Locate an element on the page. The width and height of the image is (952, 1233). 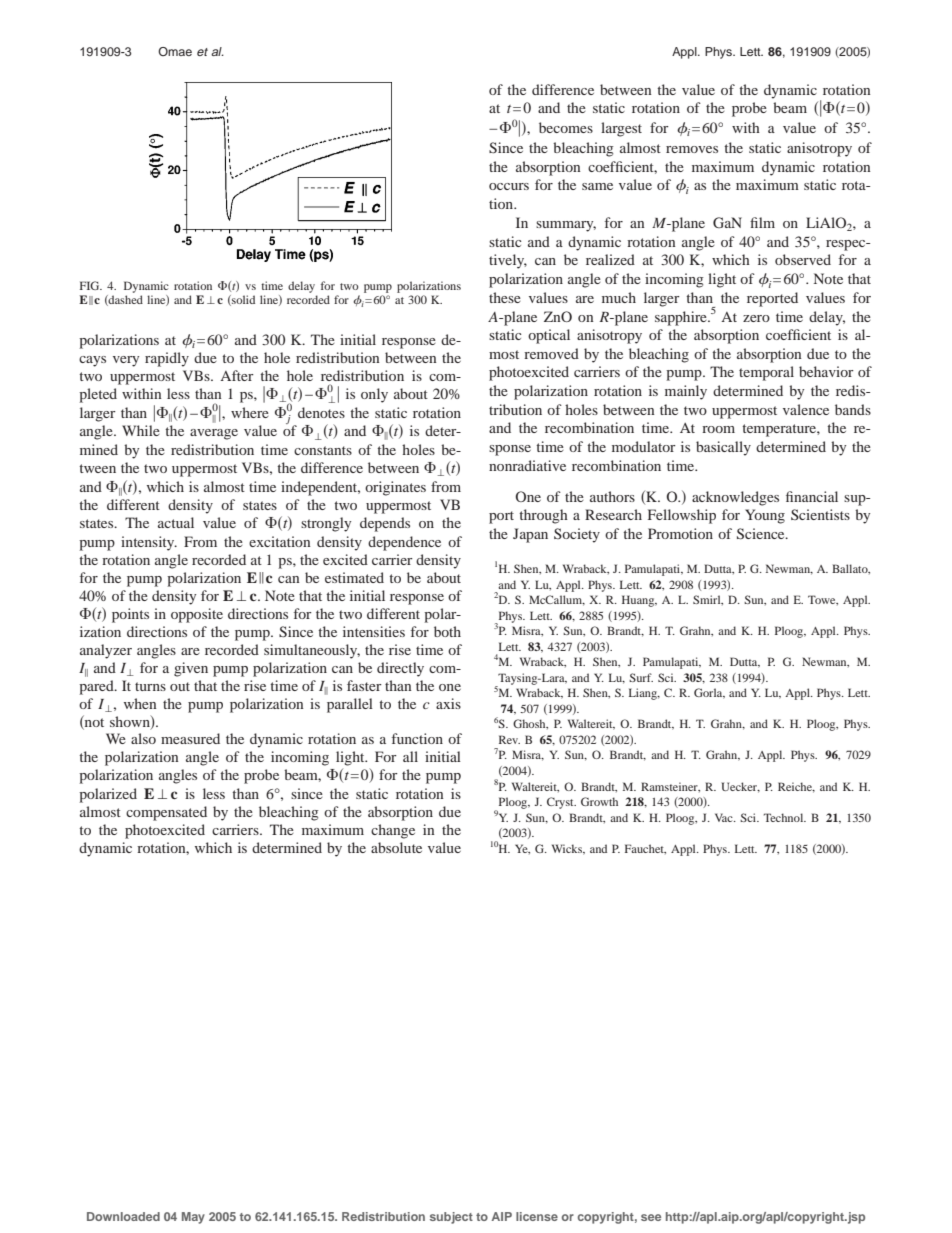
compensated is located at coordinates (166, 813).
